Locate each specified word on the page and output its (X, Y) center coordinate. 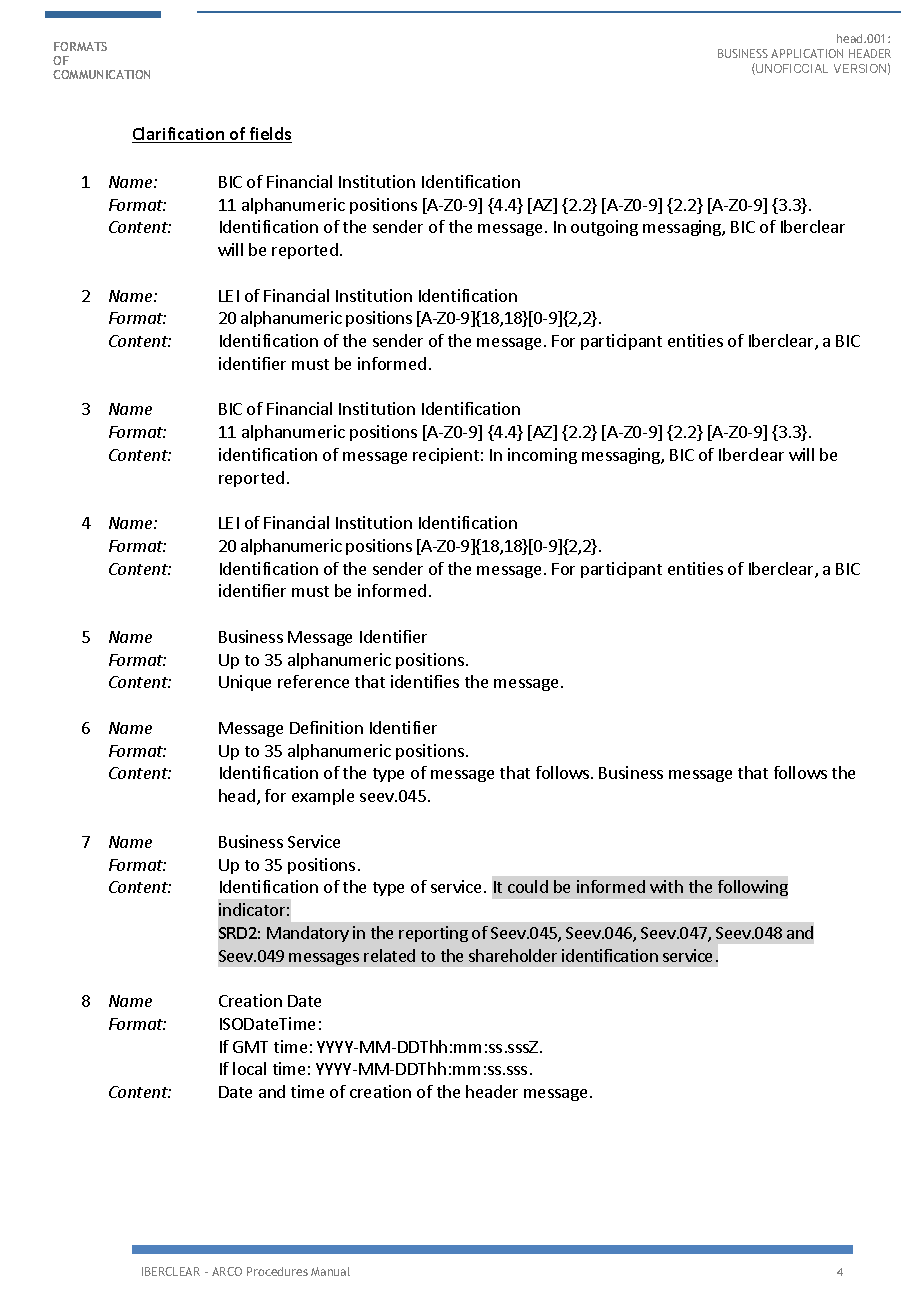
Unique (245, 683)
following (753, 888)
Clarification (179, 135)
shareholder (513, 955)
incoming (542, 456)
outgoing (604, 228)
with (666, 886)
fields (269, 135)
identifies (425, 681)
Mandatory (308, 934)
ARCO (227, 1271)
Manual (330, 1271)
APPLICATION (807, 53)
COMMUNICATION (101, 74)
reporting (433, 934)
